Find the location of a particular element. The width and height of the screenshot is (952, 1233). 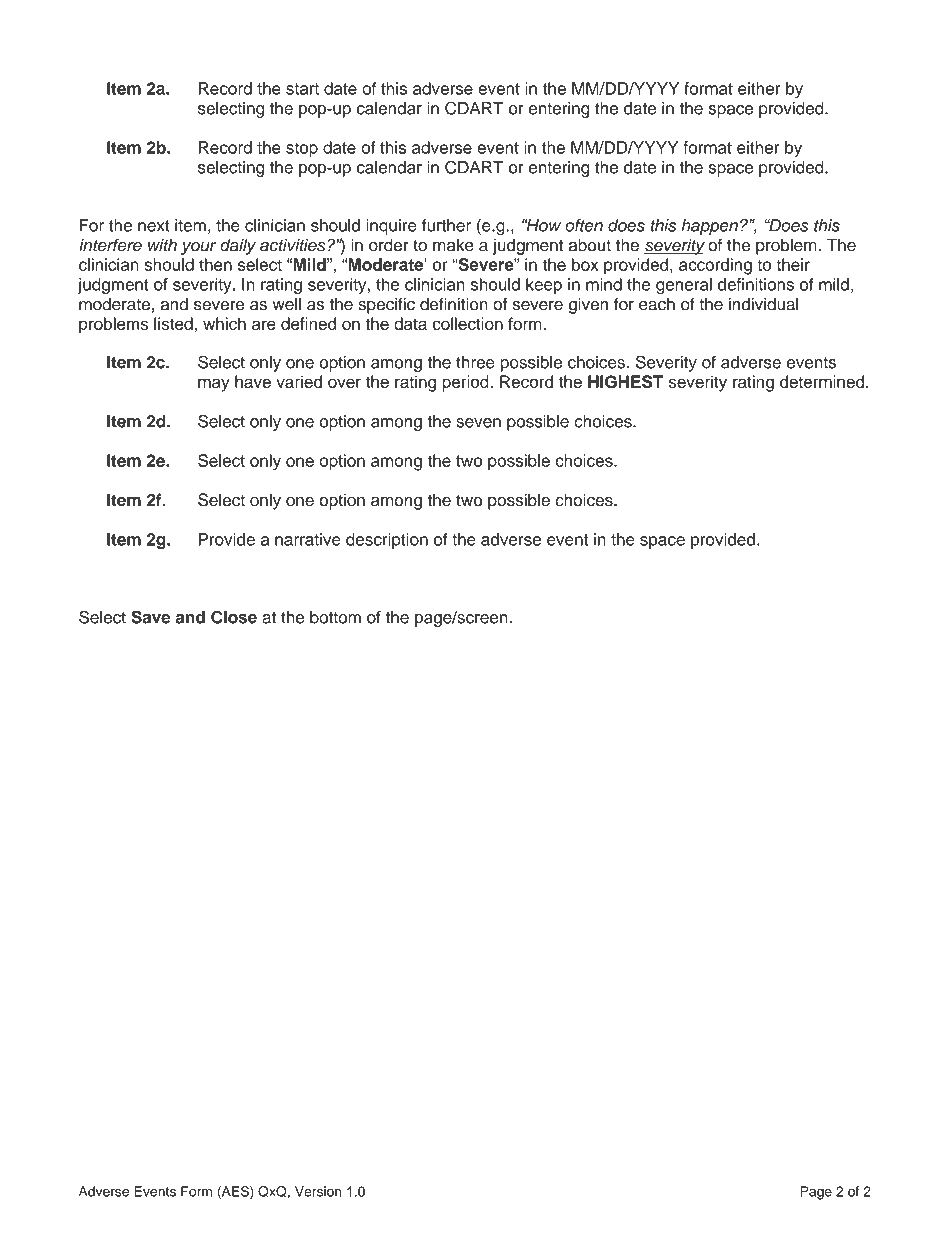

happen is located at coordinates (709, 227).
